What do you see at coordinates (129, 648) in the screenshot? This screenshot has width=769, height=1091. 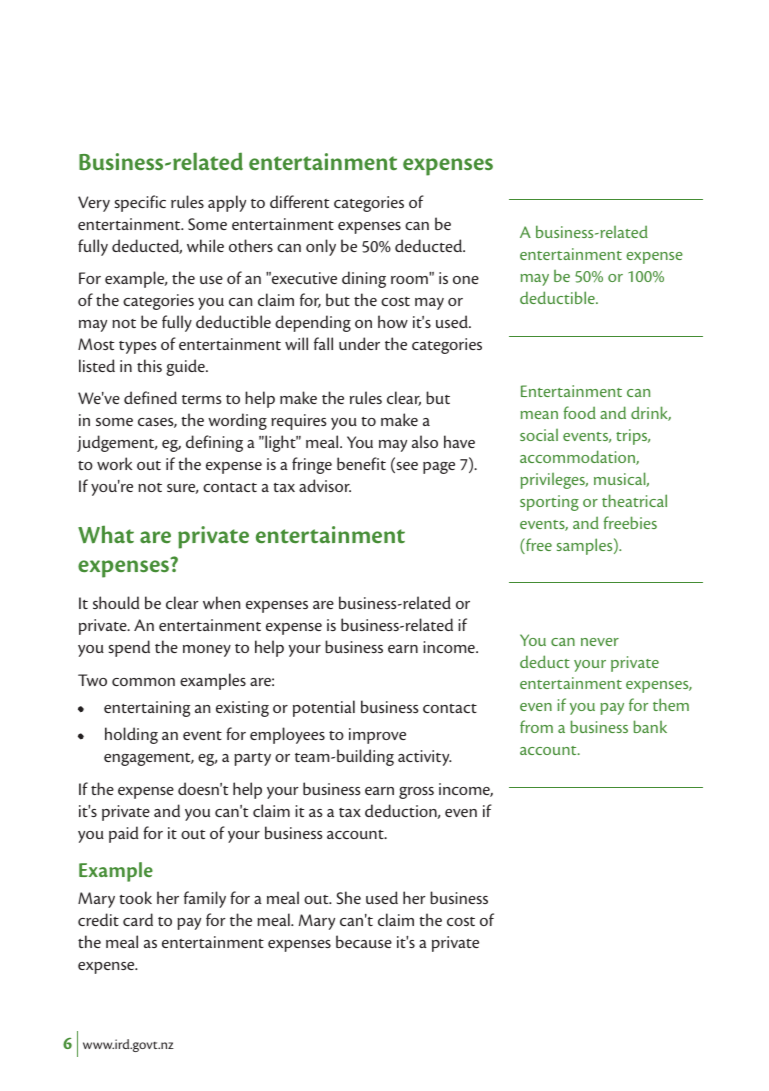 I see `spend` at bounding box center [129, 648].
